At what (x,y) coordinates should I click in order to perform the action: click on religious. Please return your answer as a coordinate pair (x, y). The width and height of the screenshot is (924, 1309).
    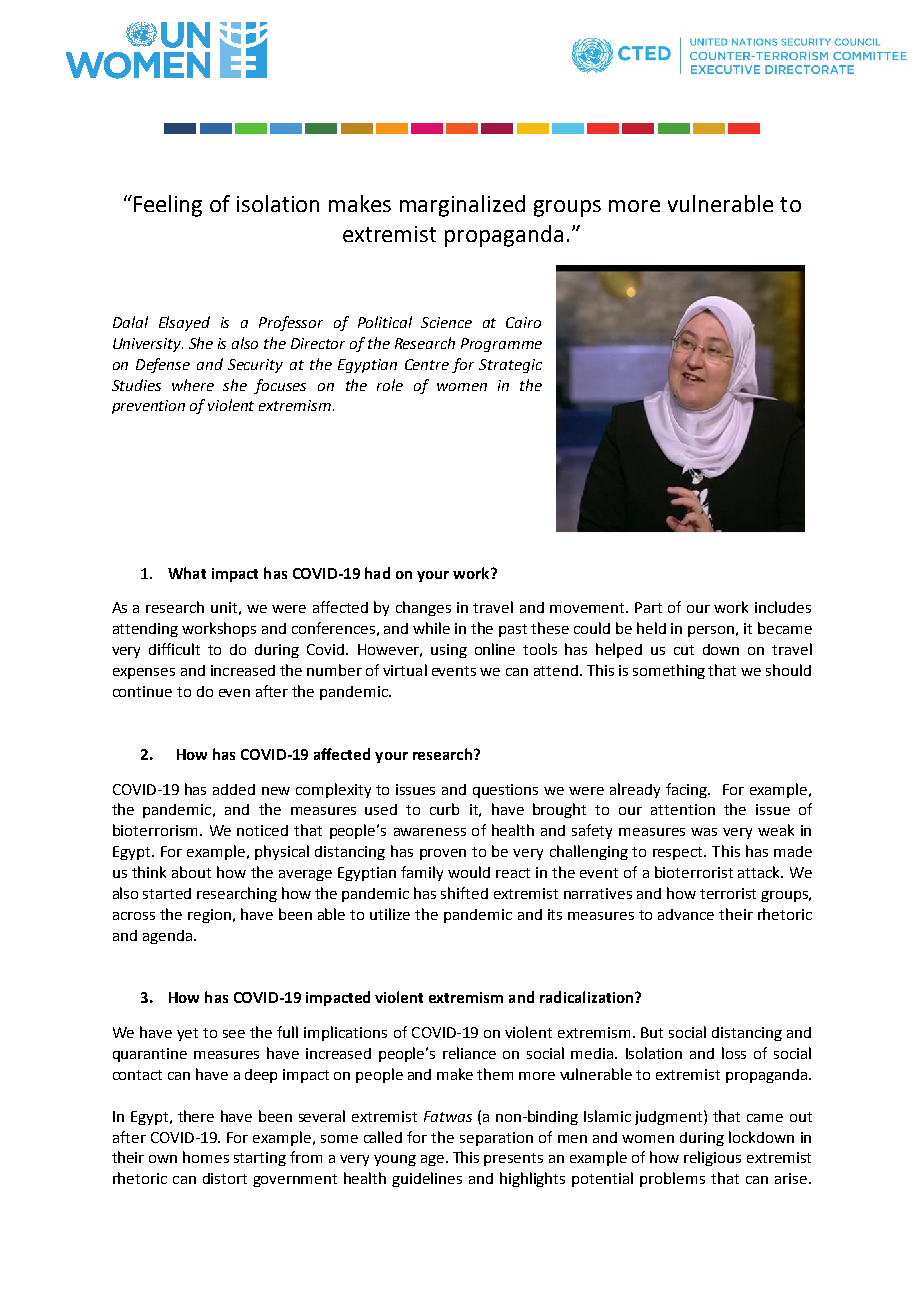
    Looking at the image, I should click on (712, 1158).
